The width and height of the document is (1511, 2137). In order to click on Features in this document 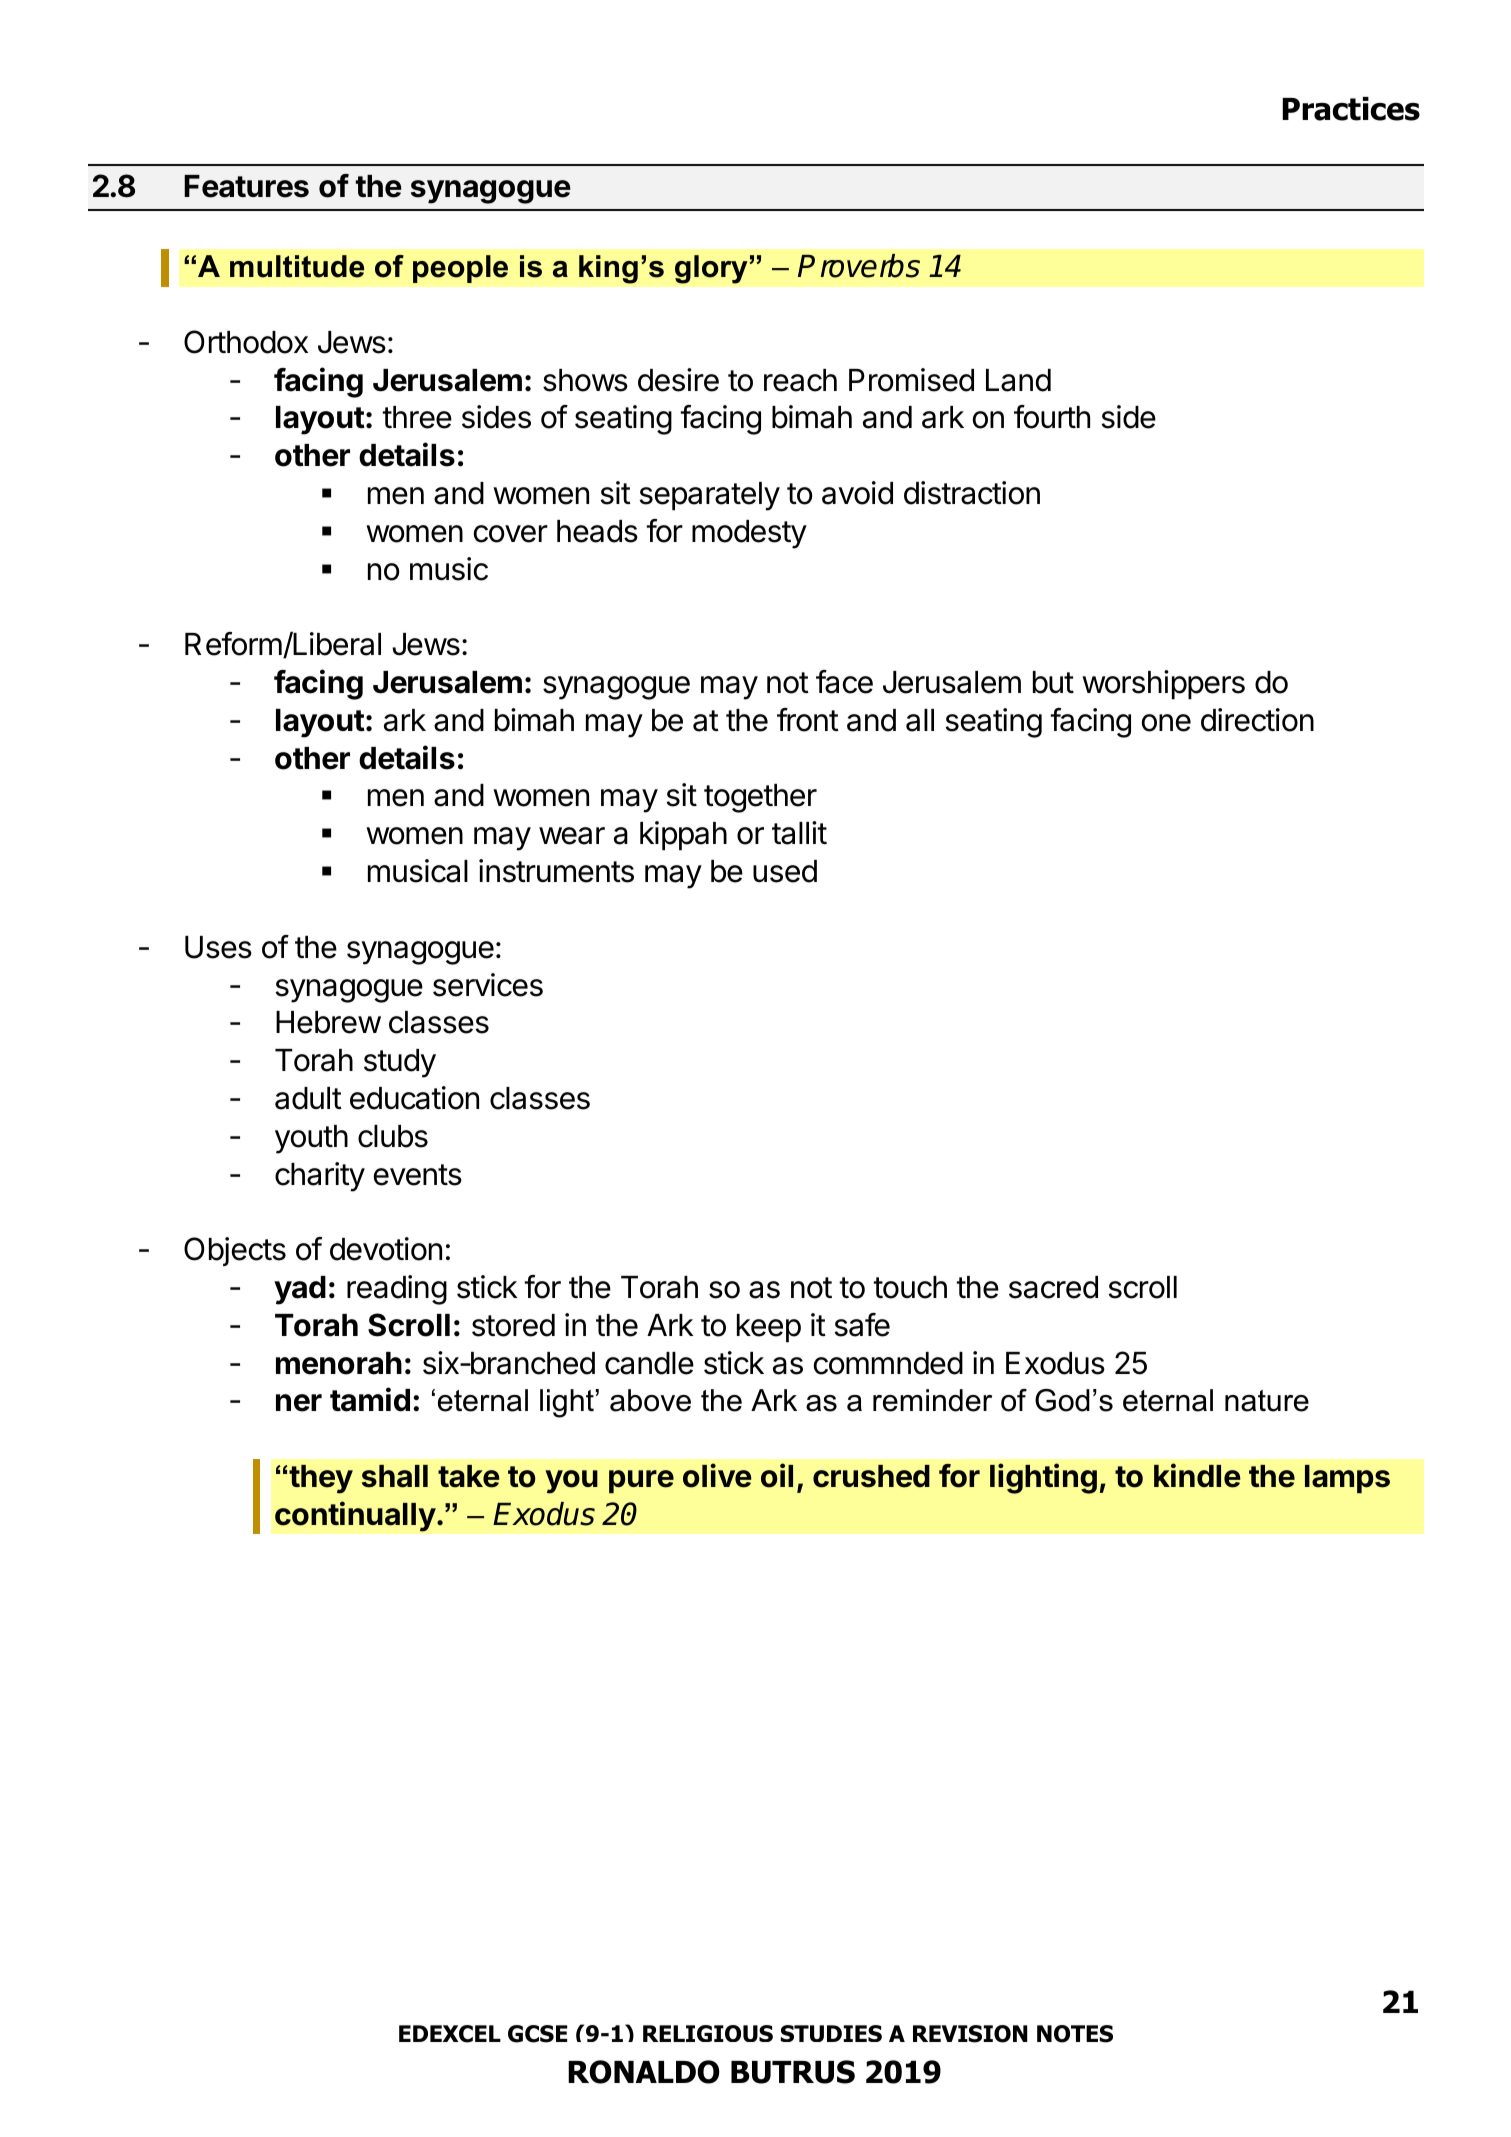, I will do `click(246, 186)`.
